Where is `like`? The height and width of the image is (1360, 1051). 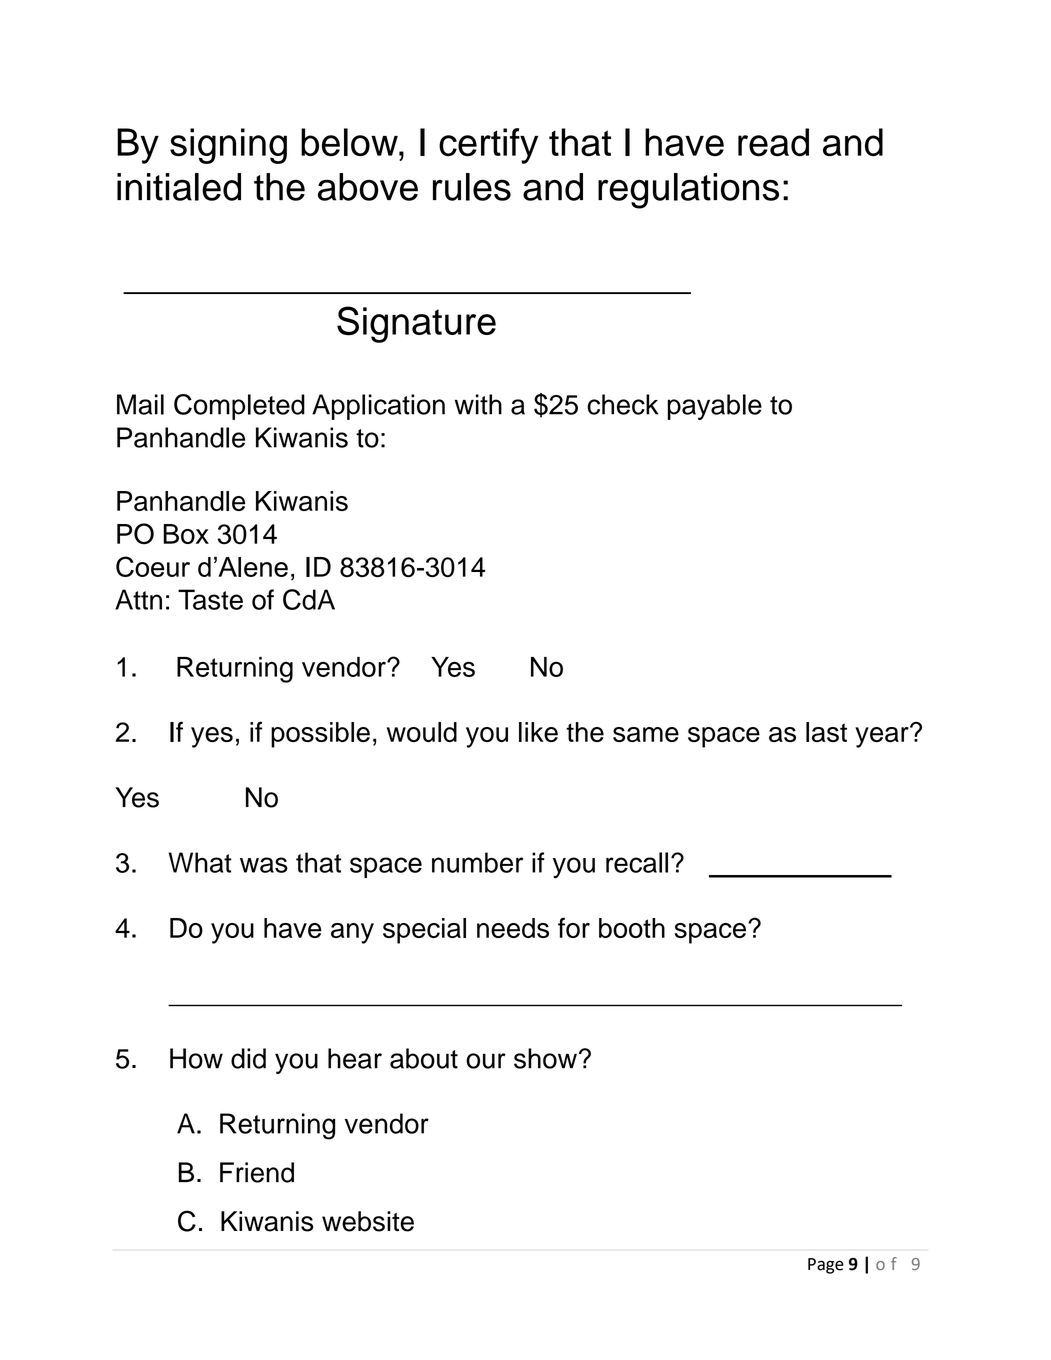 like is located at coordinates (538, 732).
